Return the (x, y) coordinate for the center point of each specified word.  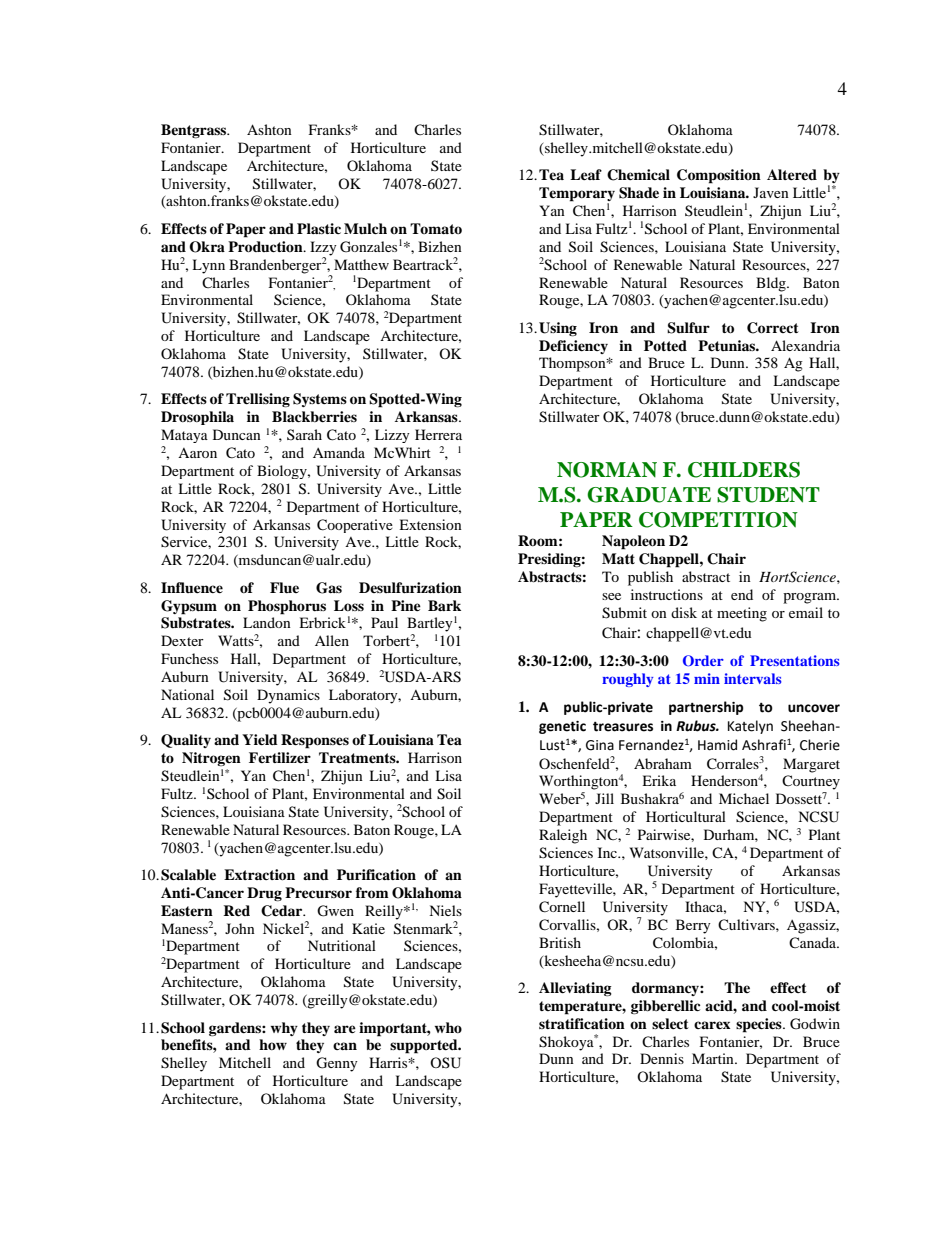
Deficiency (573, 347)
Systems (320, 400)
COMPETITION (718, 520)
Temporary (577, 195)
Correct (773, 328)
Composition (719, 176)
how (273, 1044)
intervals (752, 678)
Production (266, 247)
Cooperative (355, 526)
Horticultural (686, 816)
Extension (430, 524)
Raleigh (563, 836)
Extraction (259, 875)
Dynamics (288, 696)
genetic (562, 727)
